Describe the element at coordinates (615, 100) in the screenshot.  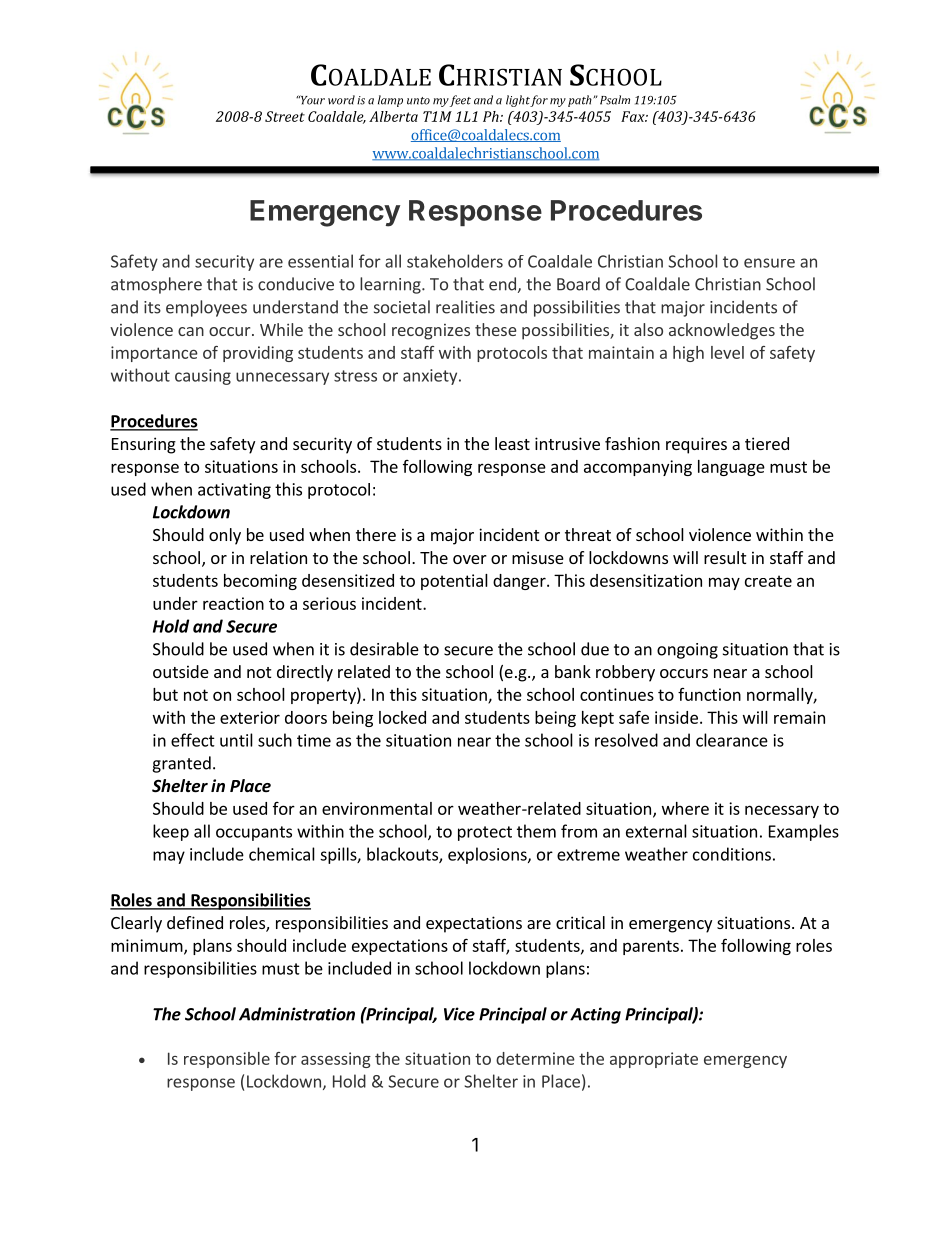
I see `Psalm` at that location.
